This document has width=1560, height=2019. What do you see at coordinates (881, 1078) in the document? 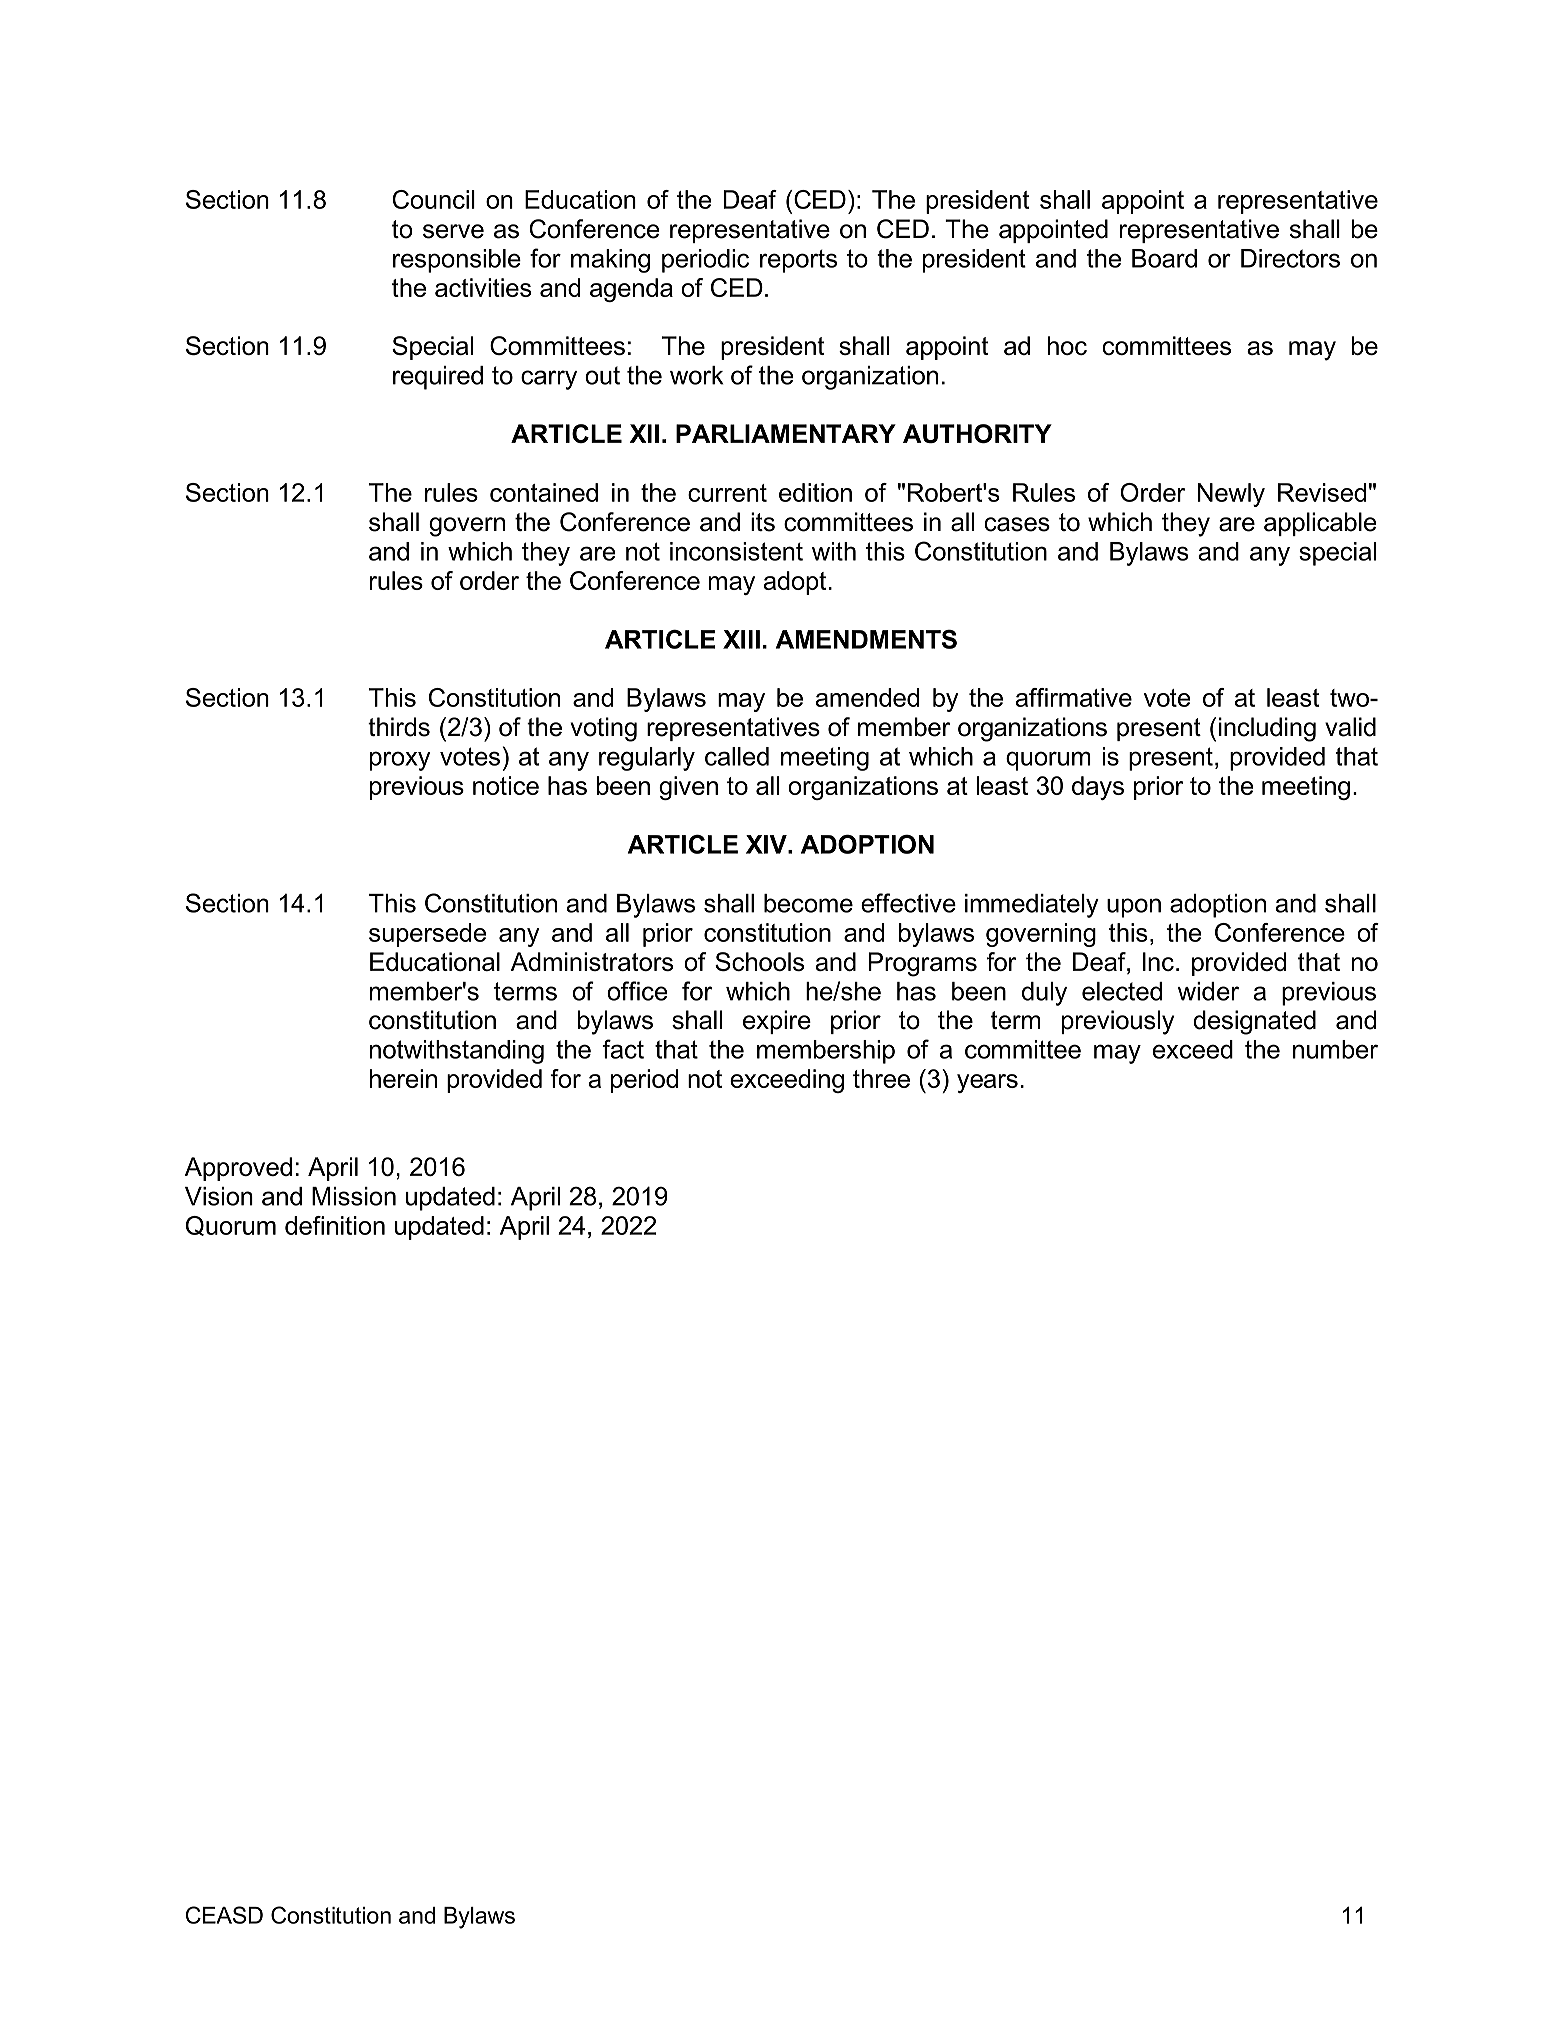
I see `three` at bounding box center [881, 1078].
